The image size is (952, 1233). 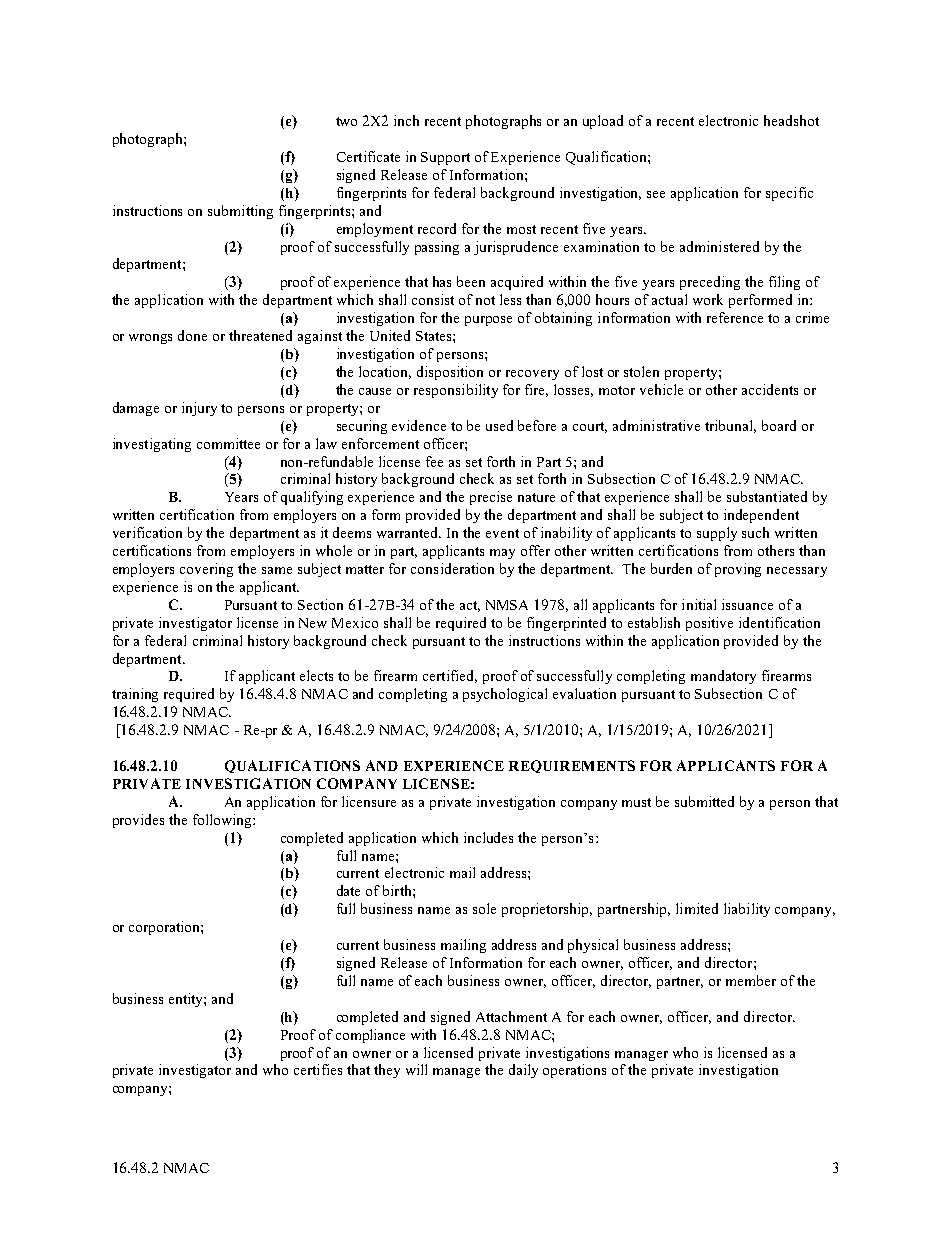 I want to click on Attachment, so click(x=511, y=1016).
